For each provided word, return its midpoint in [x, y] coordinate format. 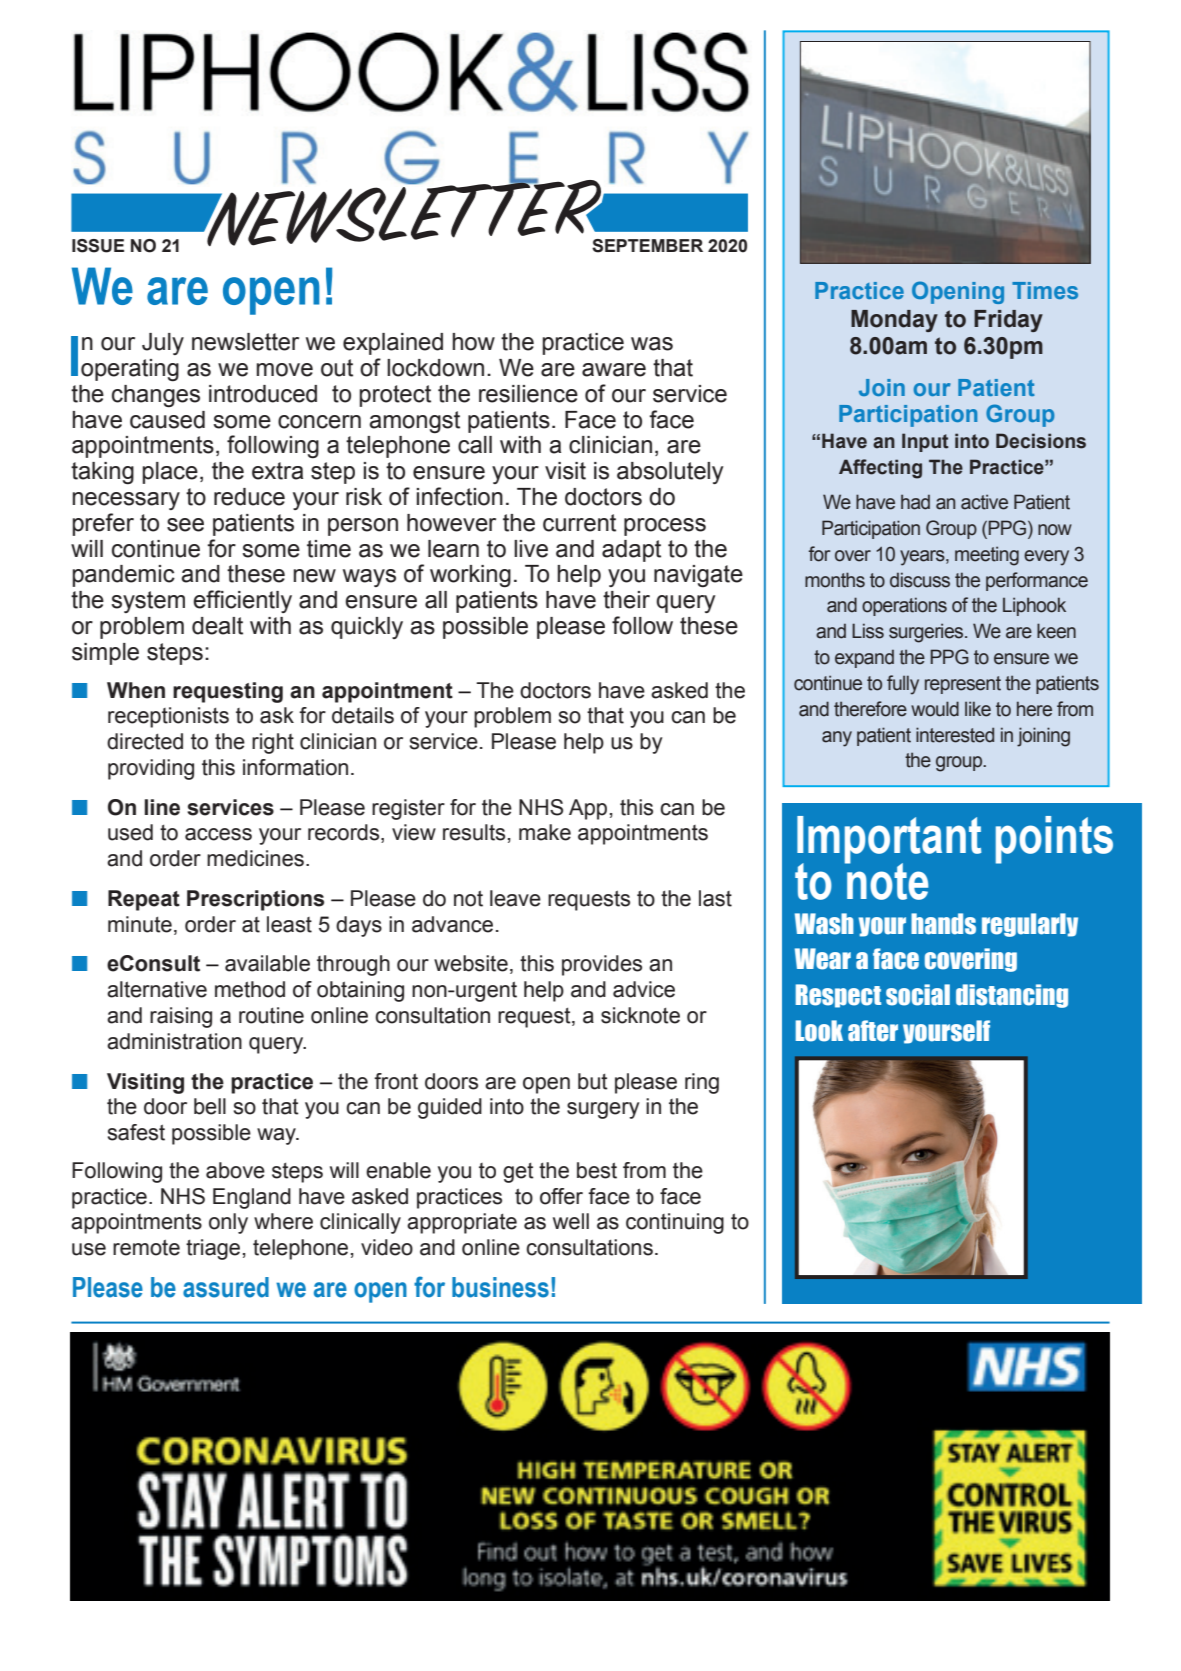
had [915, 502]
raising [181, 1017]
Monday [894, 321]
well [571, 1221]
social [918, 995]
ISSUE [98, 246]
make [545, 832]
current [579, 523]
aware [614, 370]
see [185, 525]
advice [644, 989]
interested [955, 735]
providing [151, 769]
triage [213, 1249]
